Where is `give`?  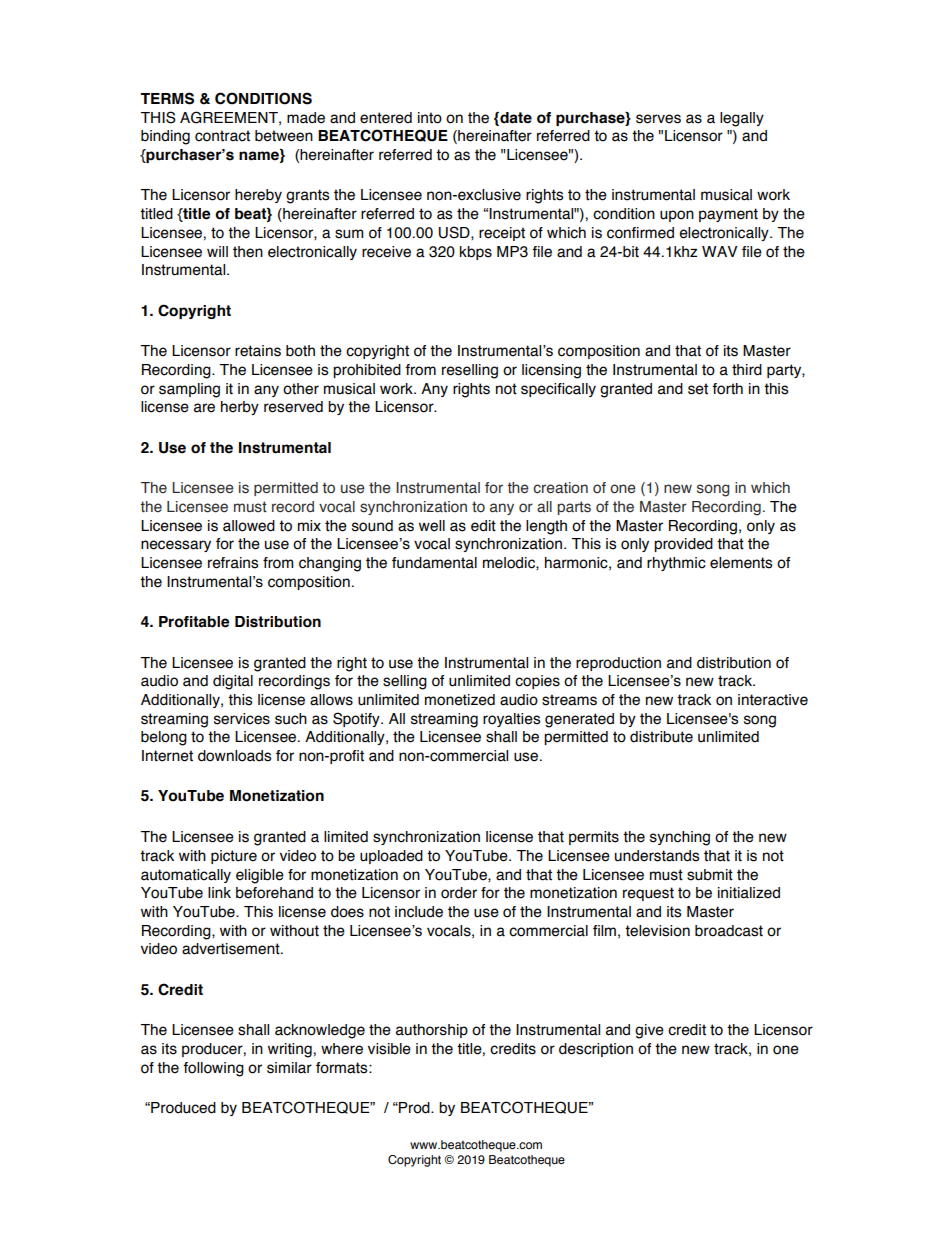 give is located at coordinates (649, 1031).
